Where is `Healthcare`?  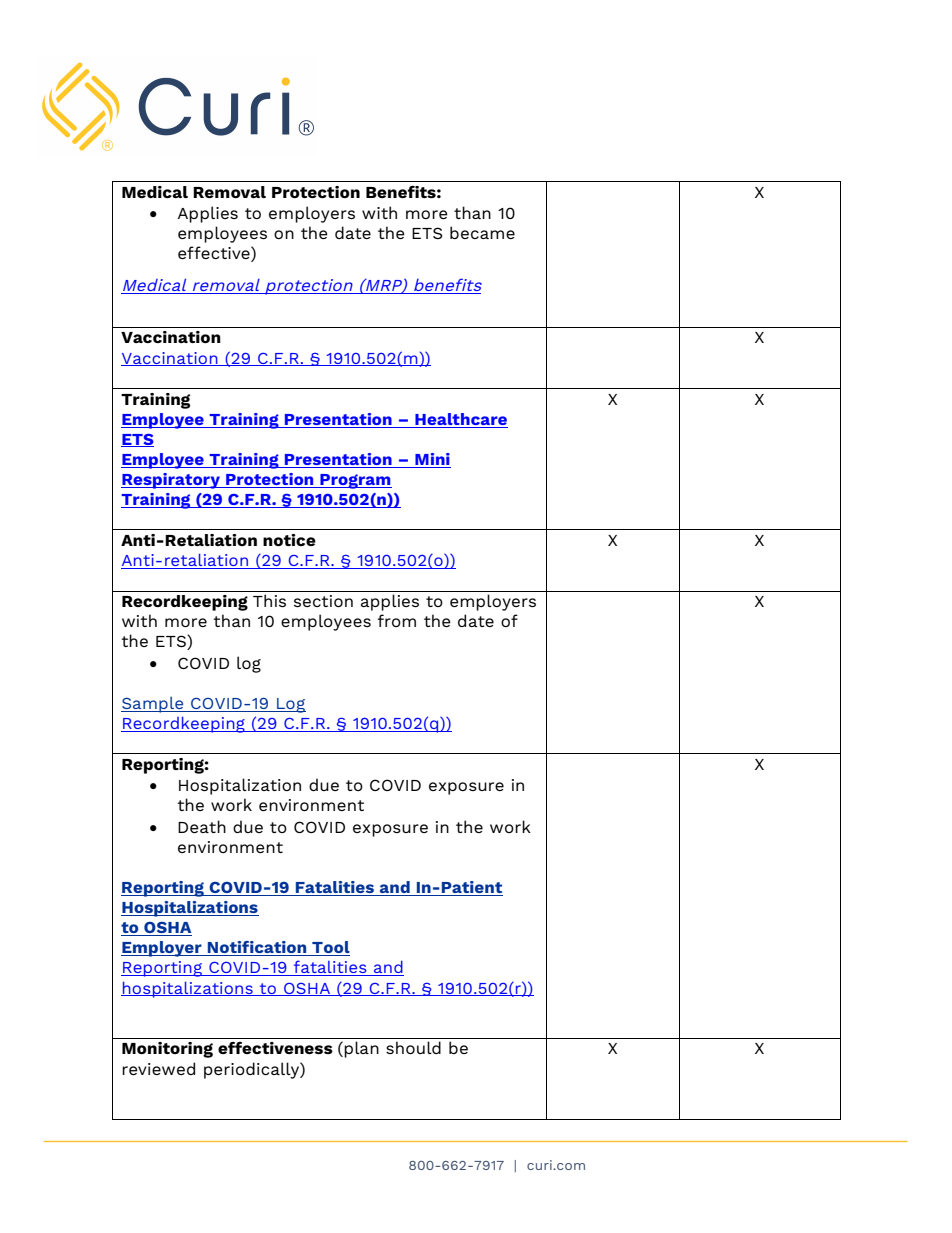
Healthcare is located at coordinates (461, 419).
